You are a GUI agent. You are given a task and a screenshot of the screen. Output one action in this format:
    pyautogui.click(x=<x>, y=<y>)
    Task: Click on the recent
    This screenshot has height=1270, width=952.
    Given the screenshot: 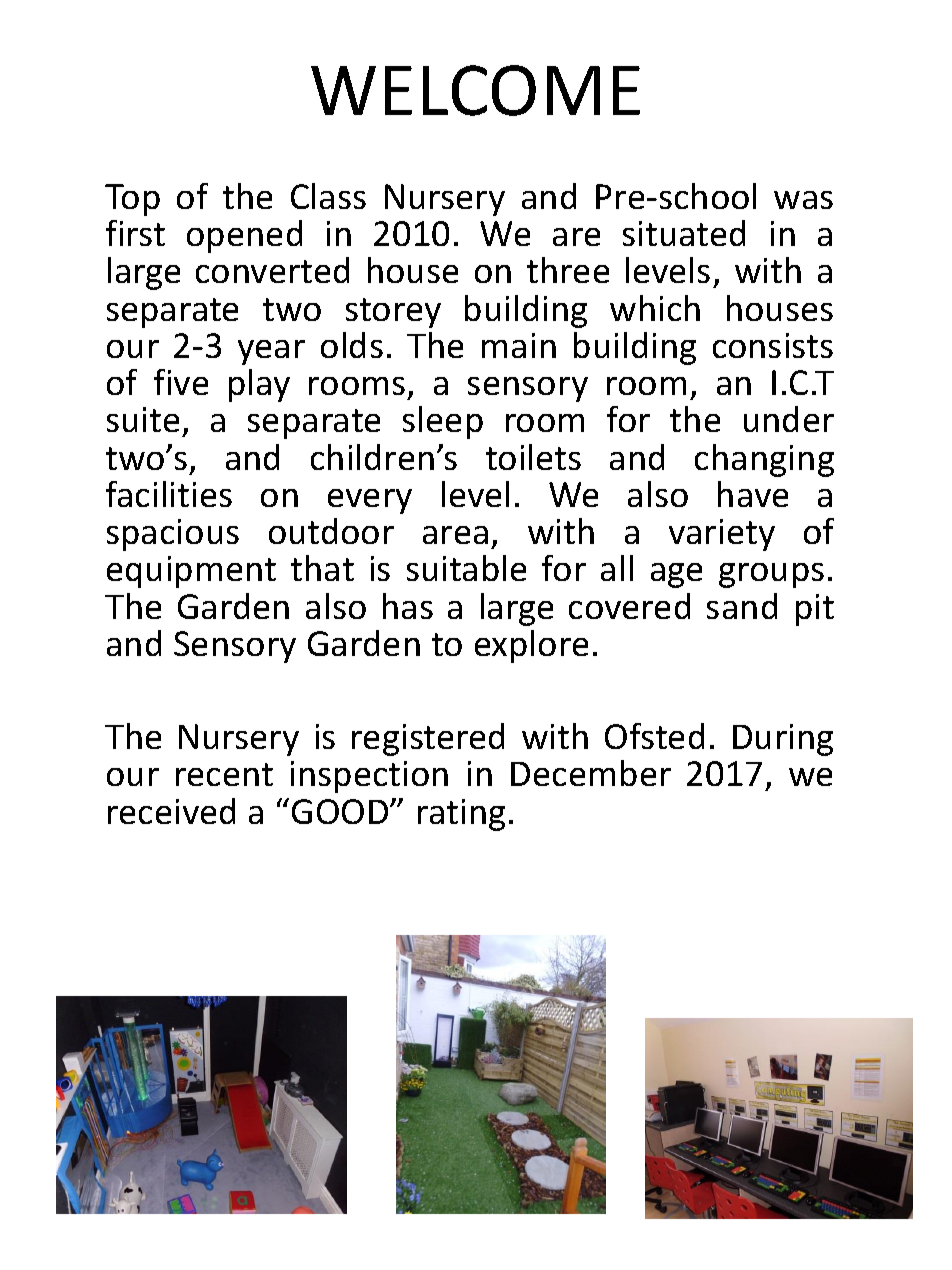 What is the action you would take?
    pyautogui.click(x=224, y=774)
